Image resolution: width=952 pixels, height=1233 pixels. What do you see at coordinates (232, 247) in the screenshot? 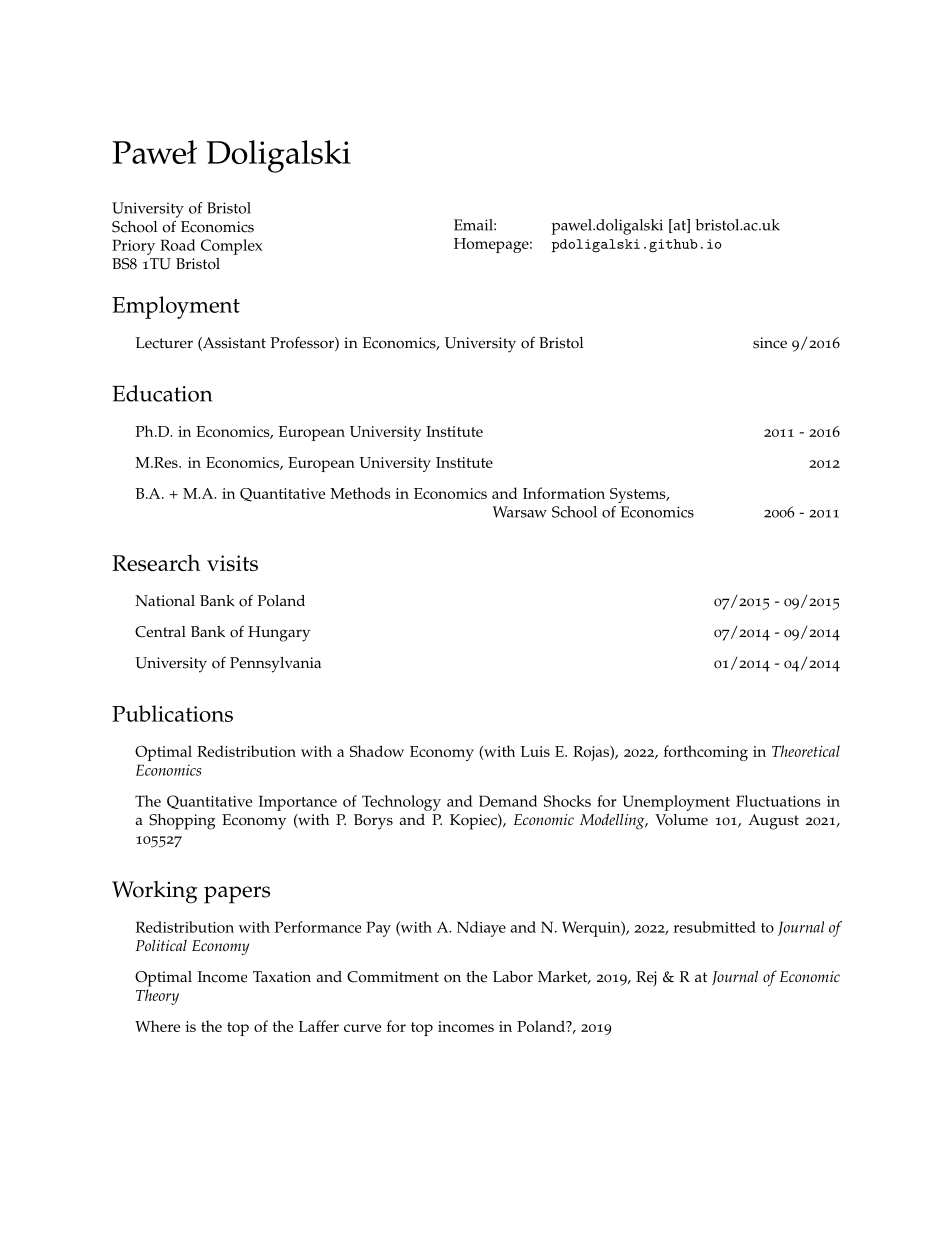
I see `Complex` at bounding box center [232, 247].
